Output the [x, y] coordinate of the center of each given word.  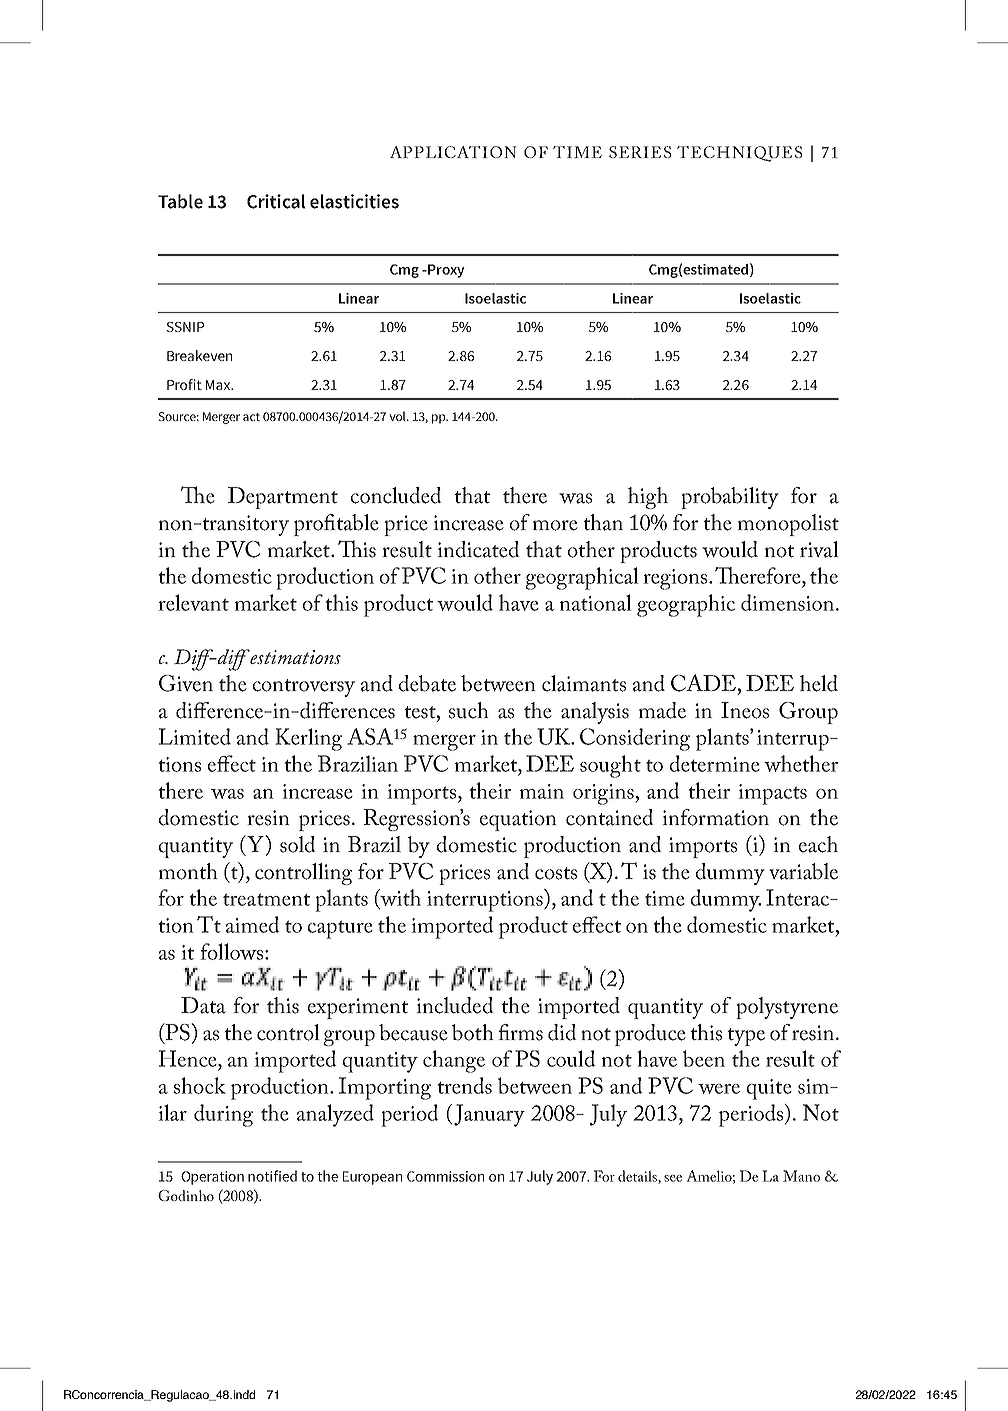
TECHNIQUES [739, 154]
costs [556, 873]
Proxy [445, 271]
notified [272, 1176]
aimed [253, 924]
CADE [703, 683]
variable [803, 871]
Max [219, 385]
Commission [445, 1176]
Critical [276, 201]
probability [730, 498]
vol [398, 416]
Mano [801, 1176]
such [469, 710]
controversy [304, 688]
